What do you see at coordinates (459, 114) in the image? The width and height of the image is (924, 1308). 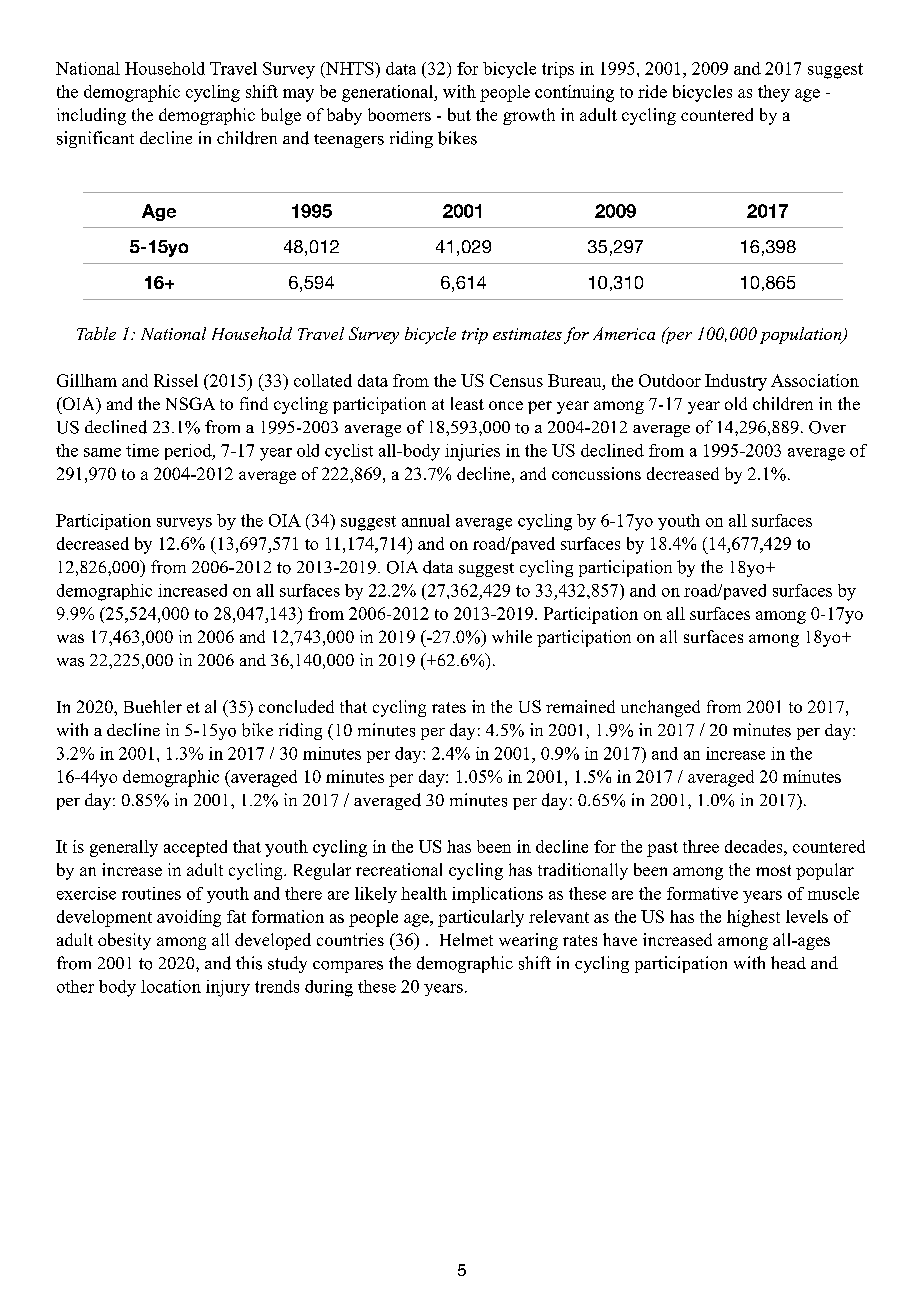 I see `but` at bounding box center [459, 114].
